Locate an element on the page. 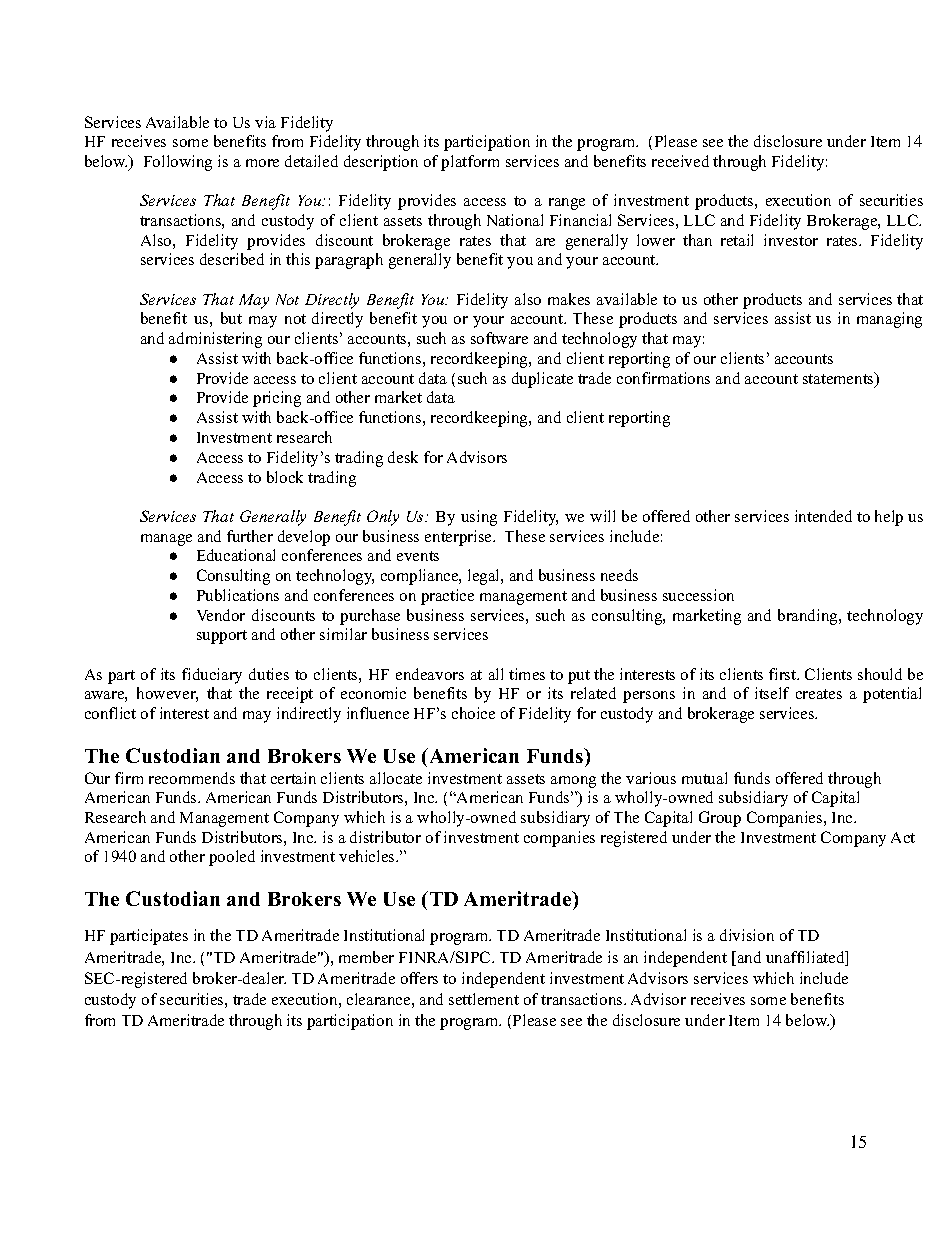  Educational is located at coordinates (236, 555).
